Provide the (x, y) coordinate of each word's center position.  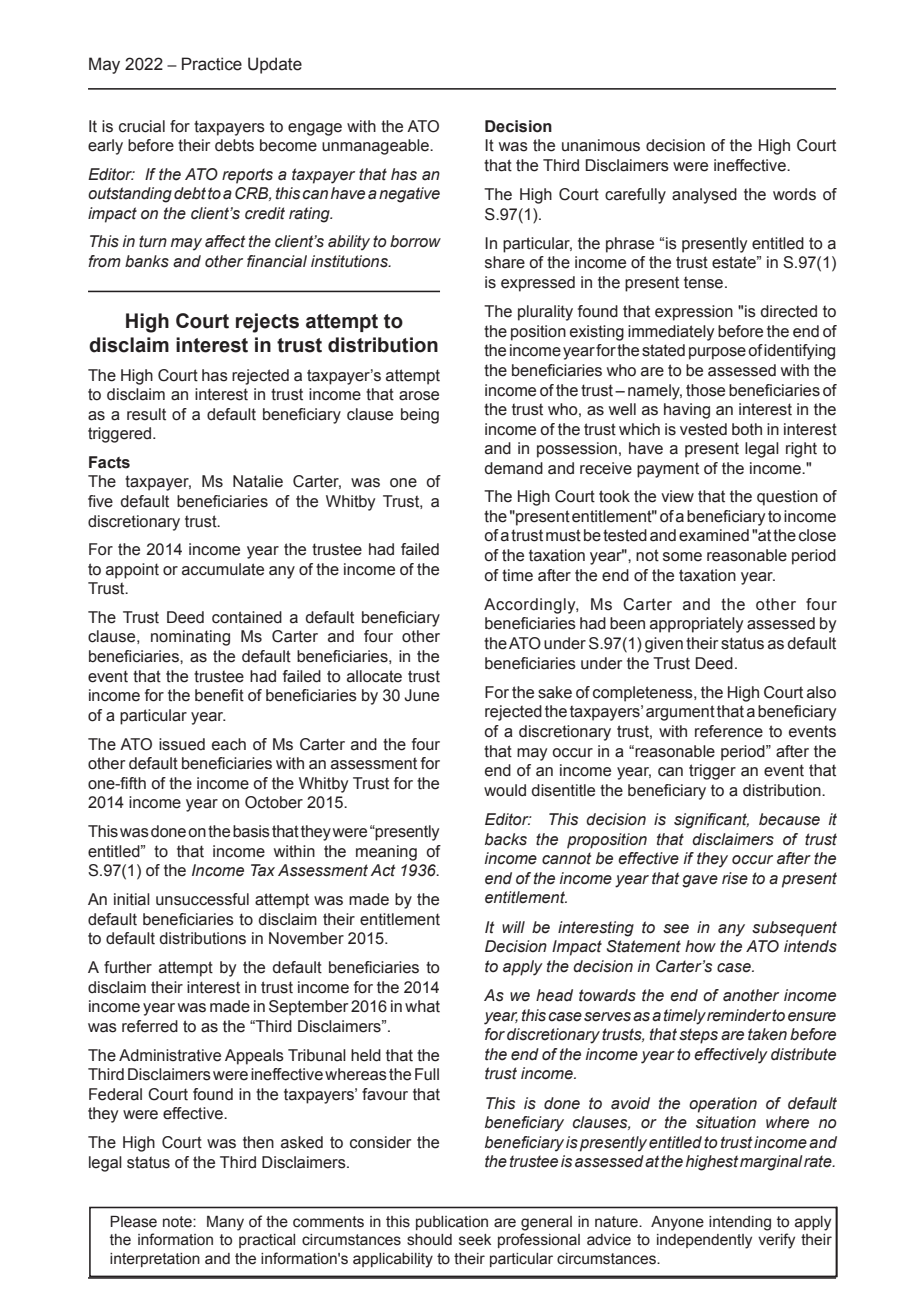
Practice (212, 64)
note (178, 1222)
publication (452, 1223)
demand (514, 468)
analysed (704, 196)
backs (506, 839)
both (747, 429)
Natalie (258, 481)
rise (735, 878)
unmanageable (376, 147)
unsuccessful (202, 899)
